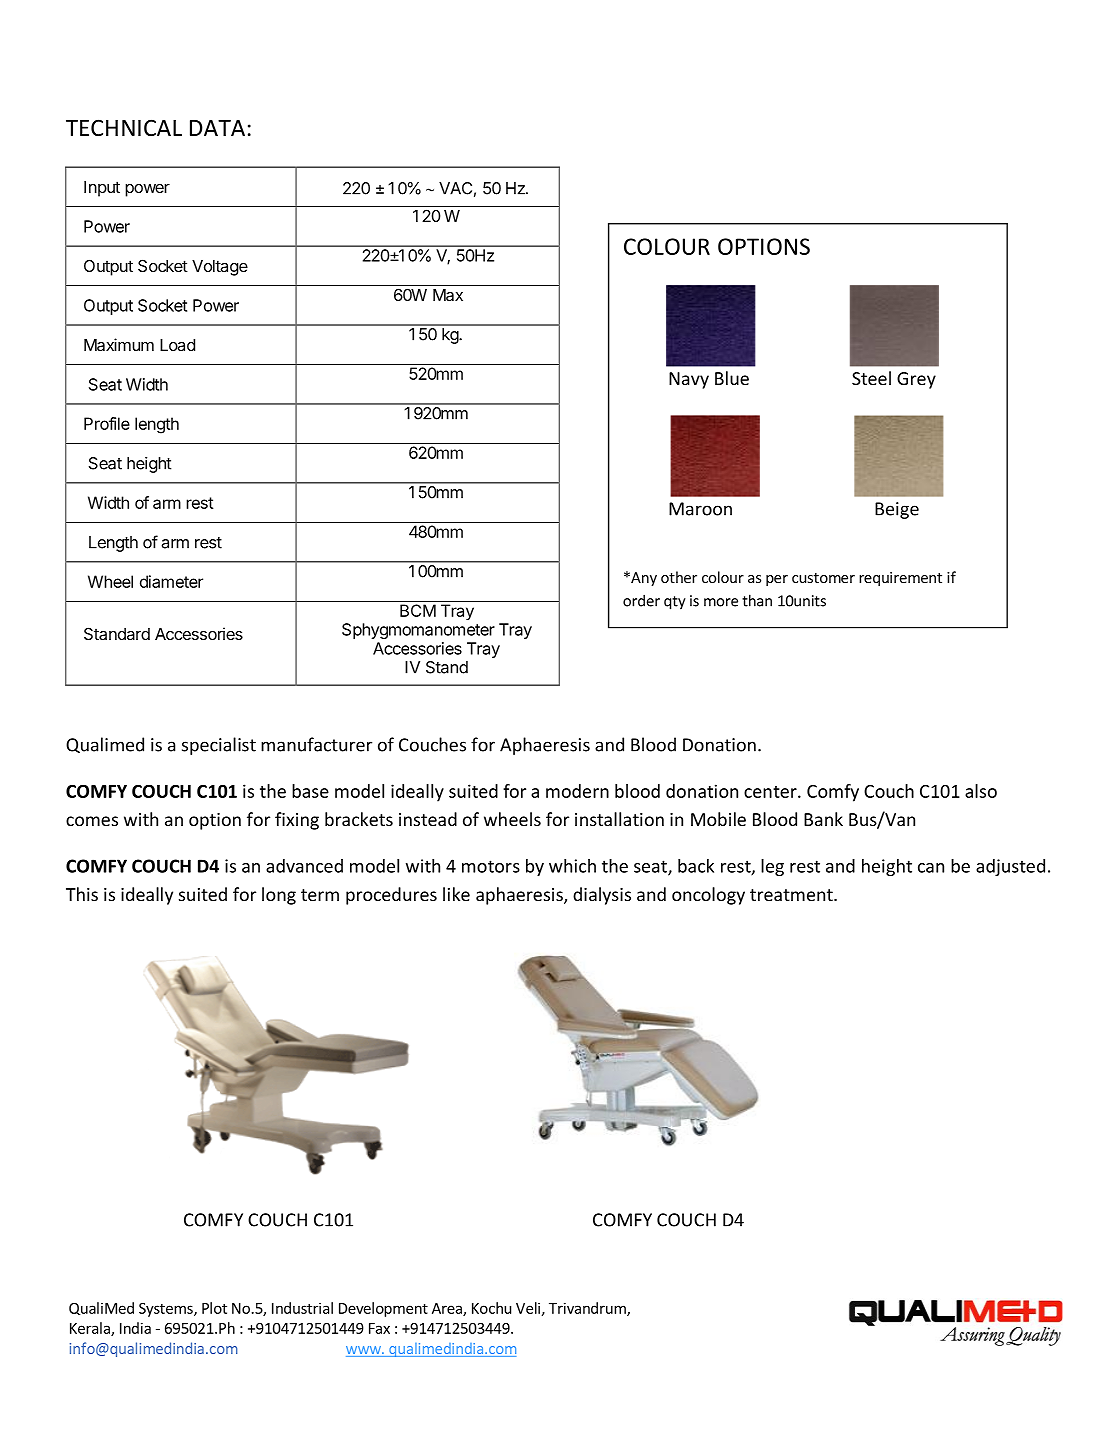 This screenshot has width=1118, height=1447. Describe the element at coordinates (448, 1309) in the screenshot. I see `Area` at that location.
